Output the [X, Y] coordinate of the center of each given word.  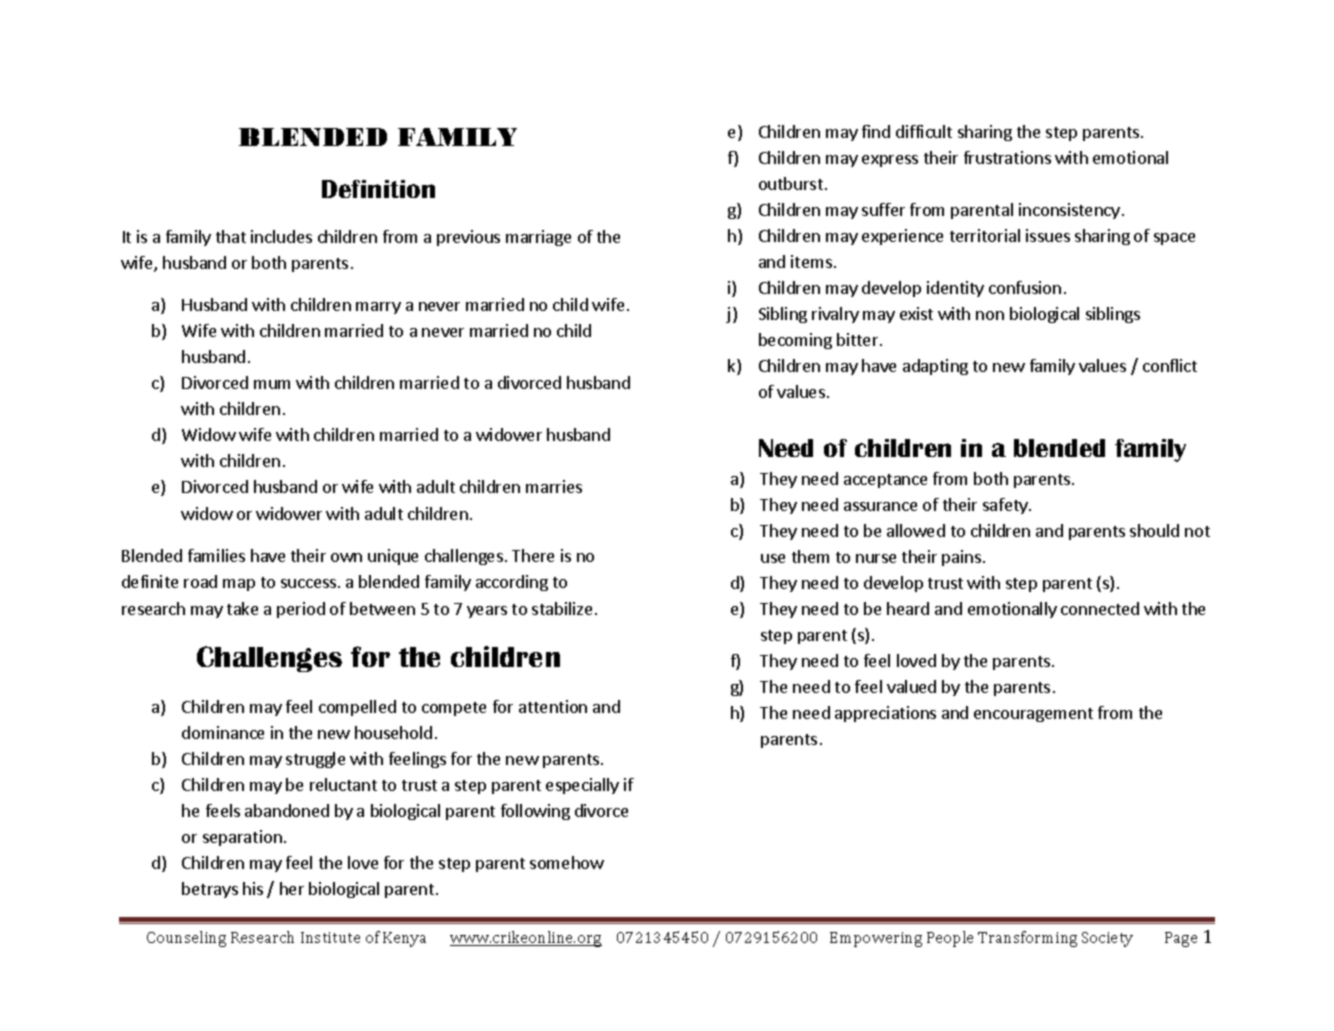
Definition [378, 189]
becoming [795, 341]
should [1154, 530]
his [253, 888]
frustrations [1007, 157]
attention [553, 706]
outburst [791, 183]
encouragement [1033, 715]
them [810, 556]
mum [272, 384]
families [216, 555]
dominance [223, 732]
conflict [1170, 365]
